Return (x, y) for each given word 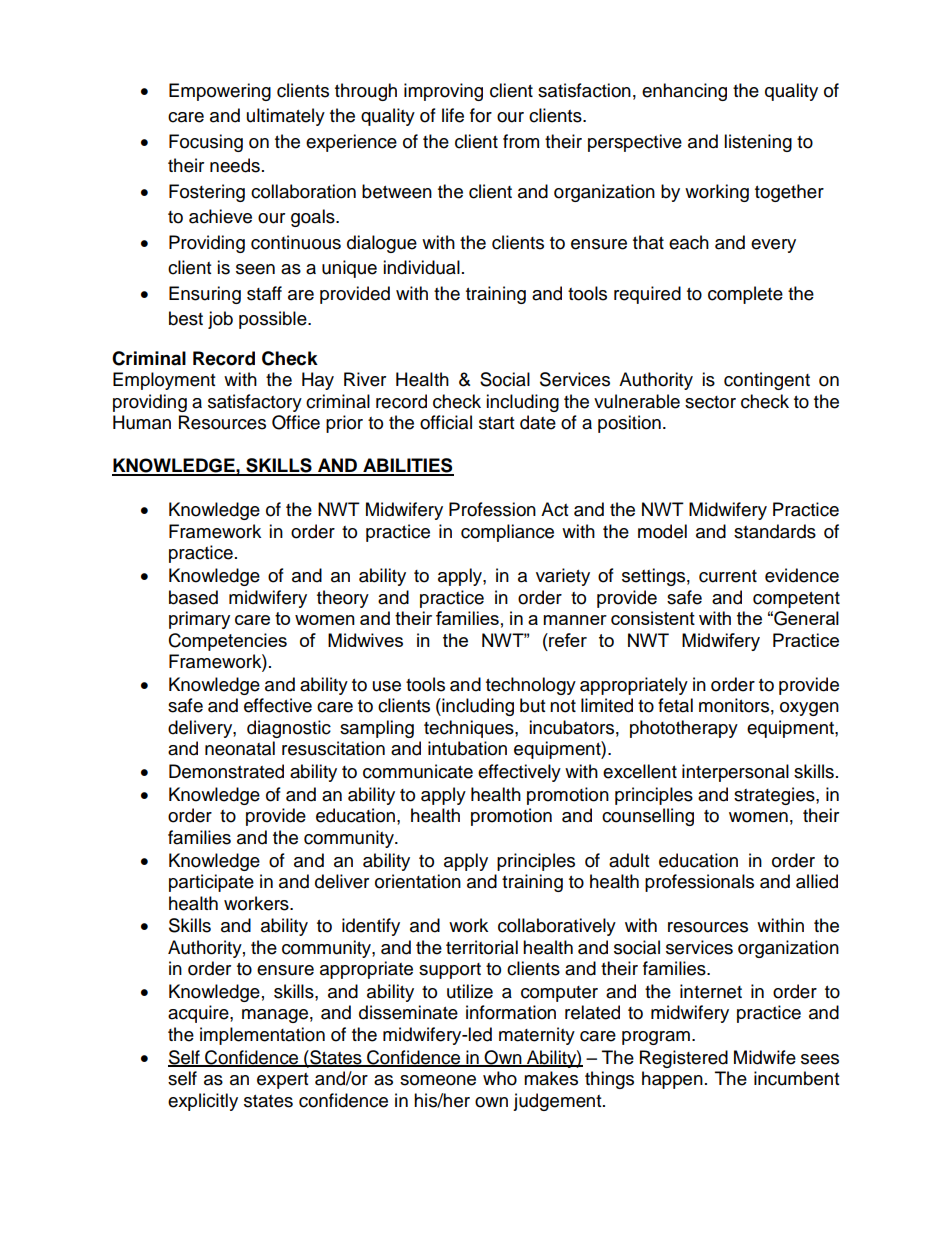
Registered (684, 1059)
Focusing (206, 143)
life (453, 115)
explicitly (203, 1102)
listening (758, 143)
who (500, 1078)
